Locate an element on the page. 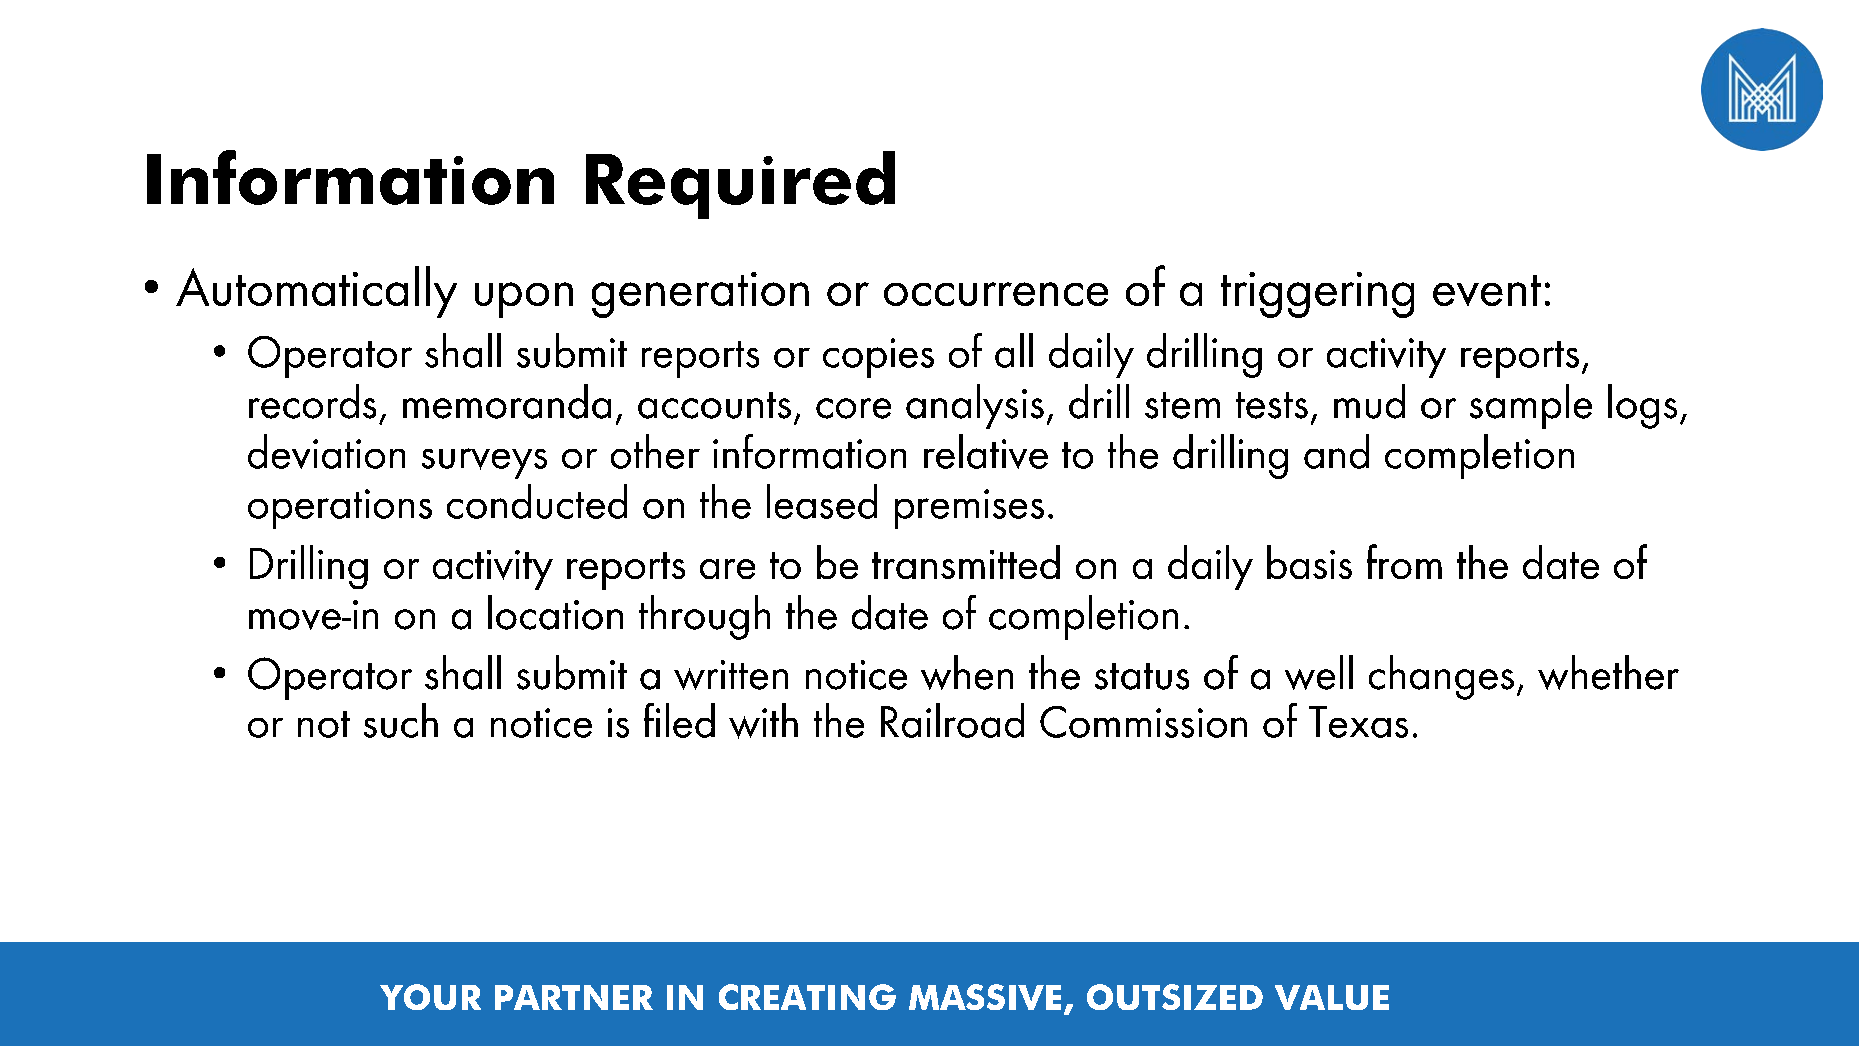  MASSIVE is located at coordinates (985, 997).
